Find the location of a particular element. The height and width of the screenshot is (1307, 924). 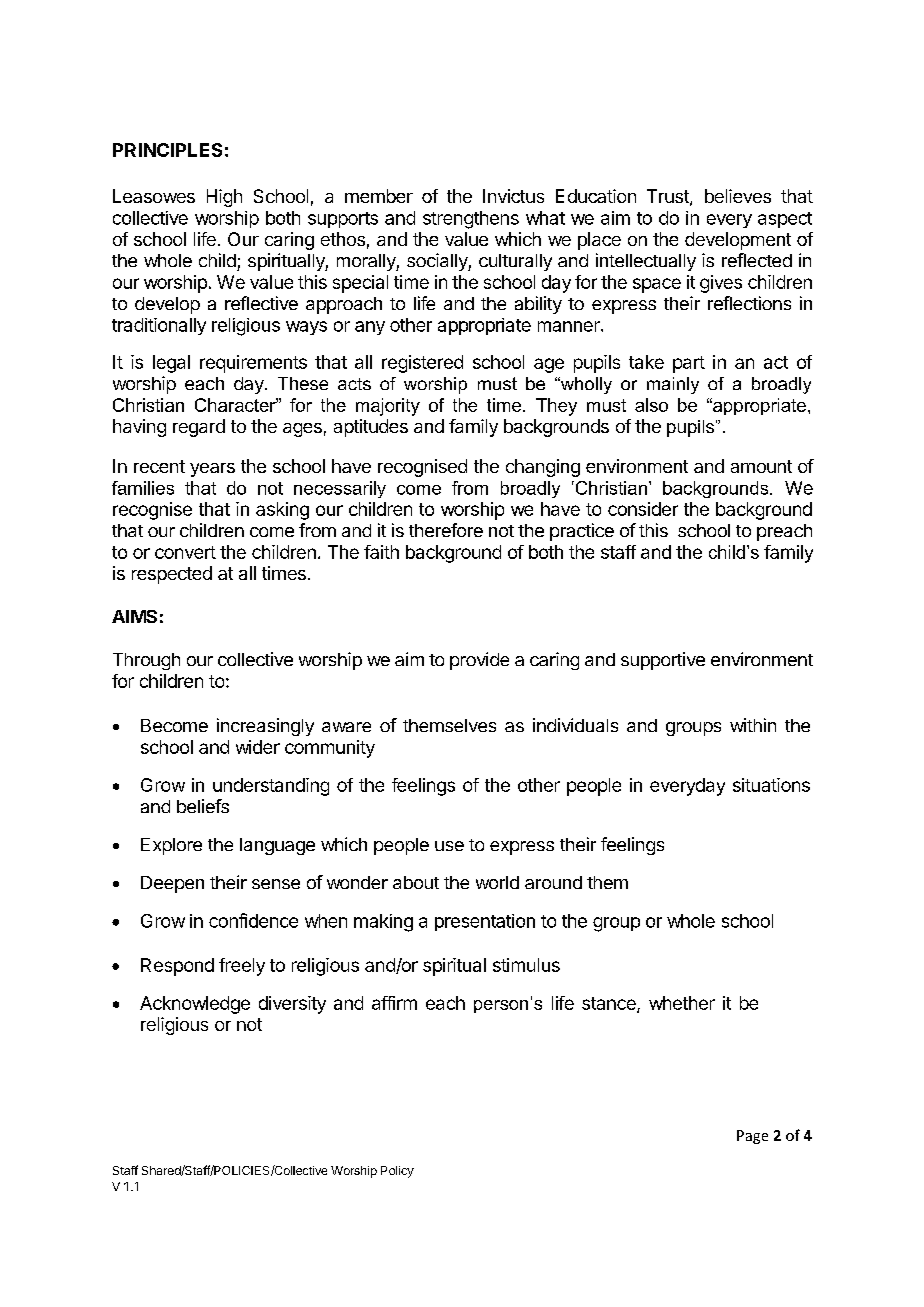

Through is located at coordinates (146, 661).
